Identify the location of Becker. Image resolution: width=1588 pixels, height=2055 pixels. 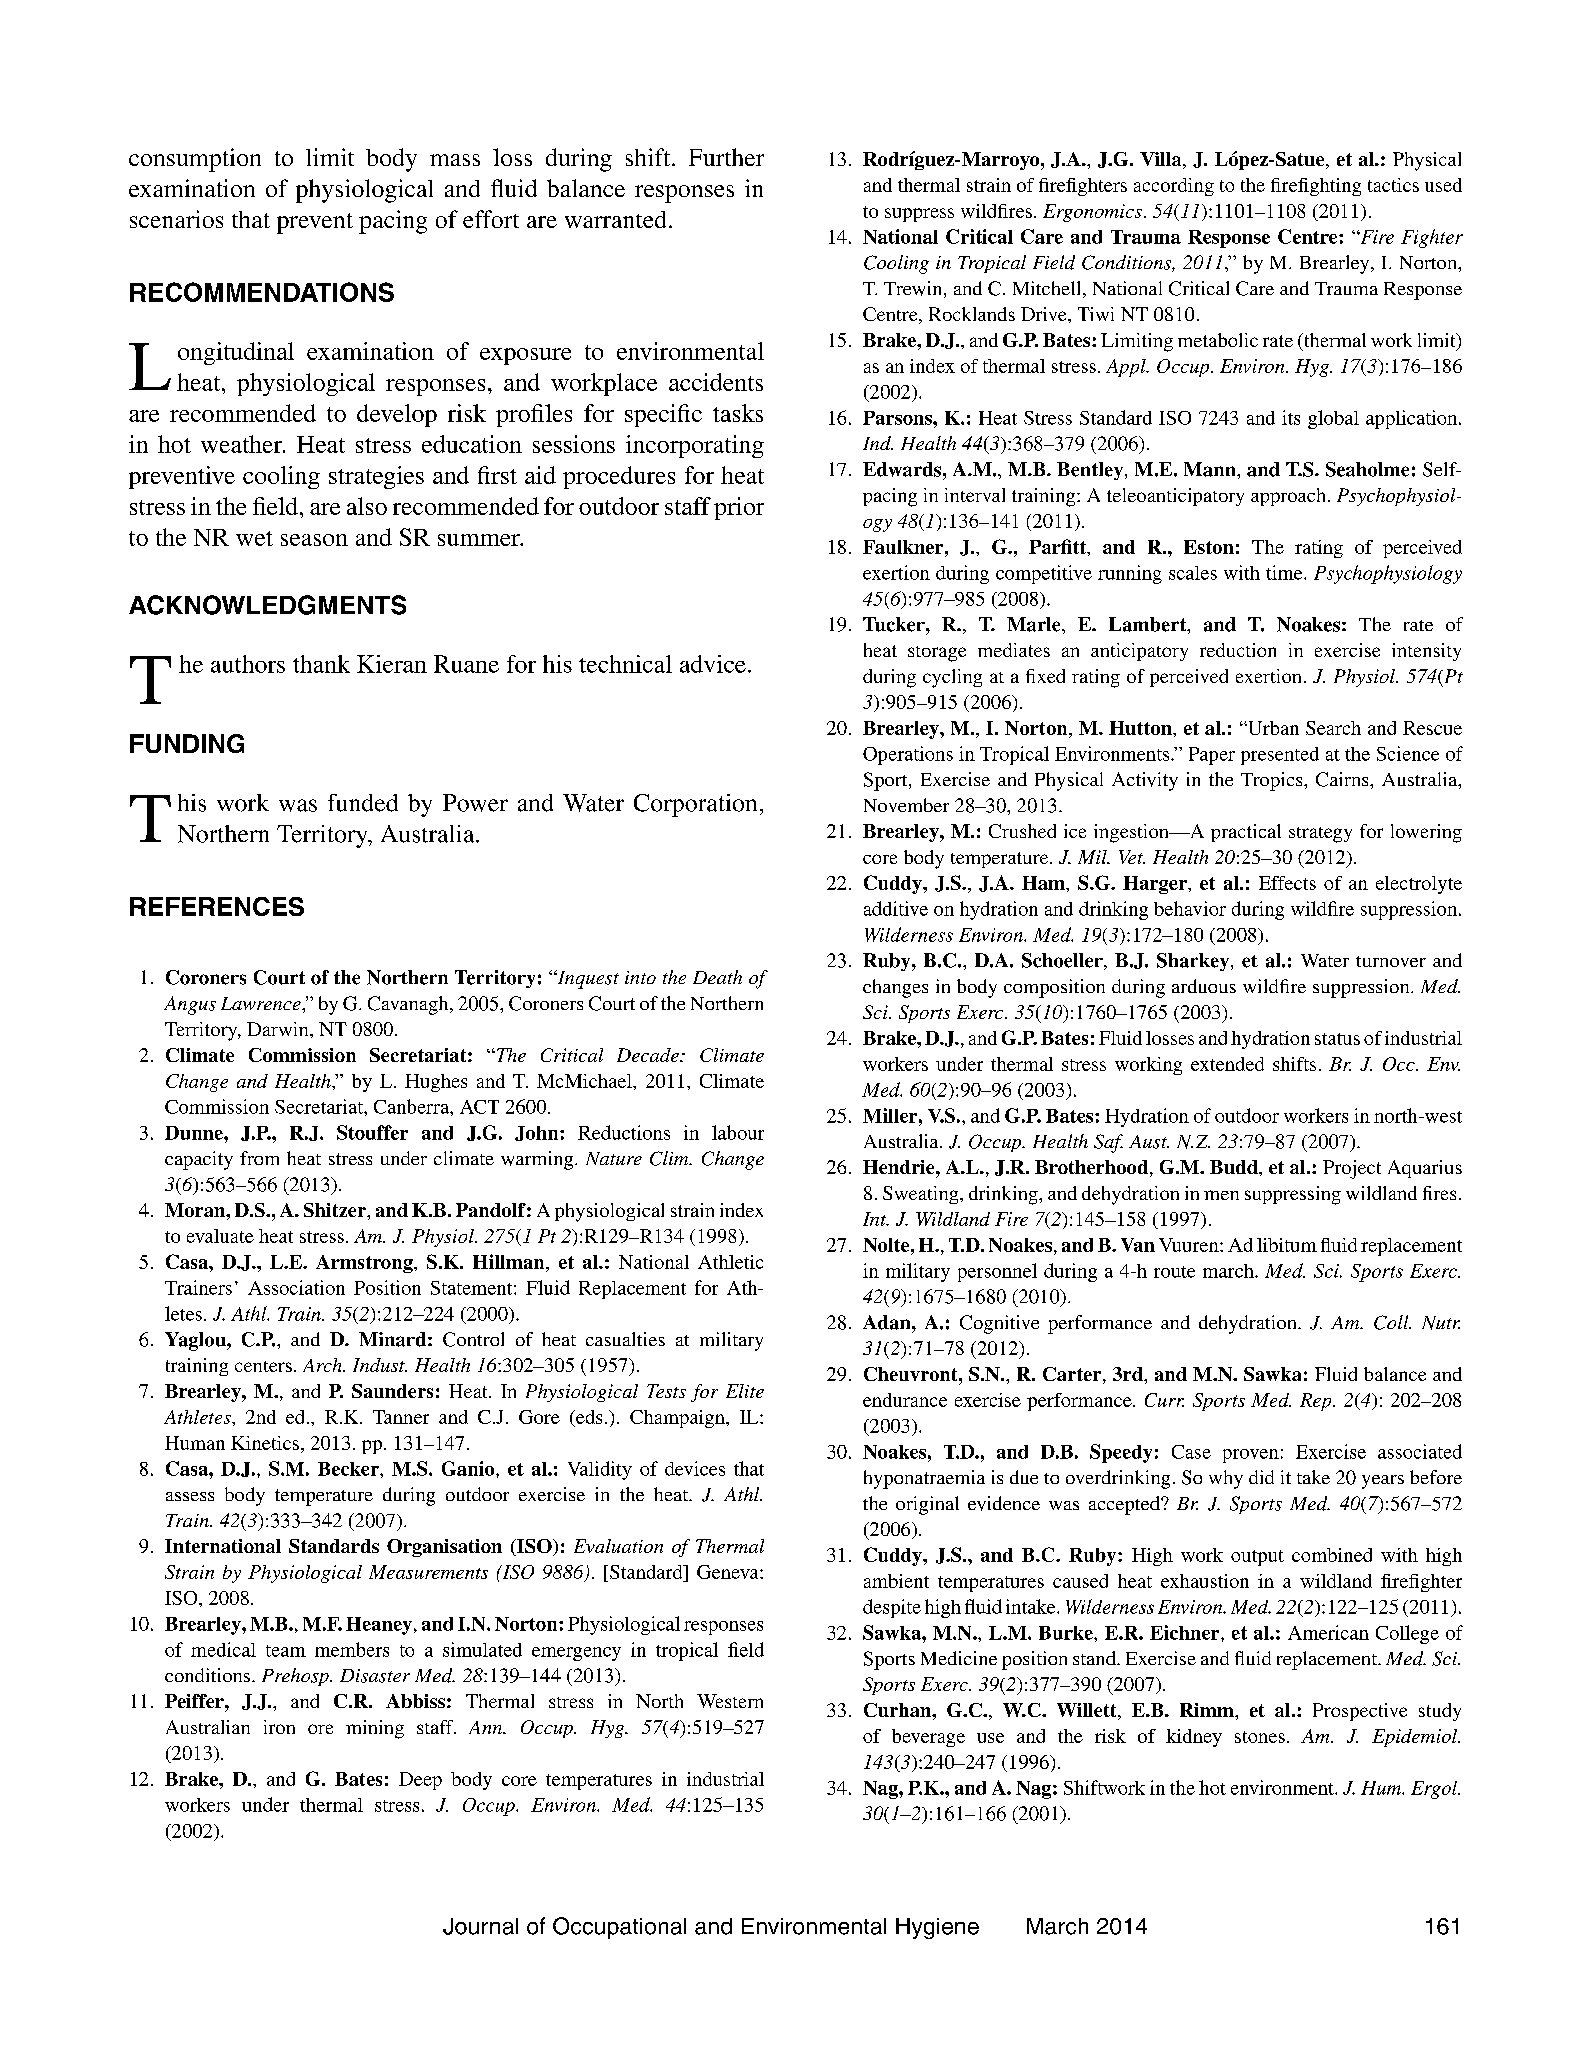
(349, 1469).
